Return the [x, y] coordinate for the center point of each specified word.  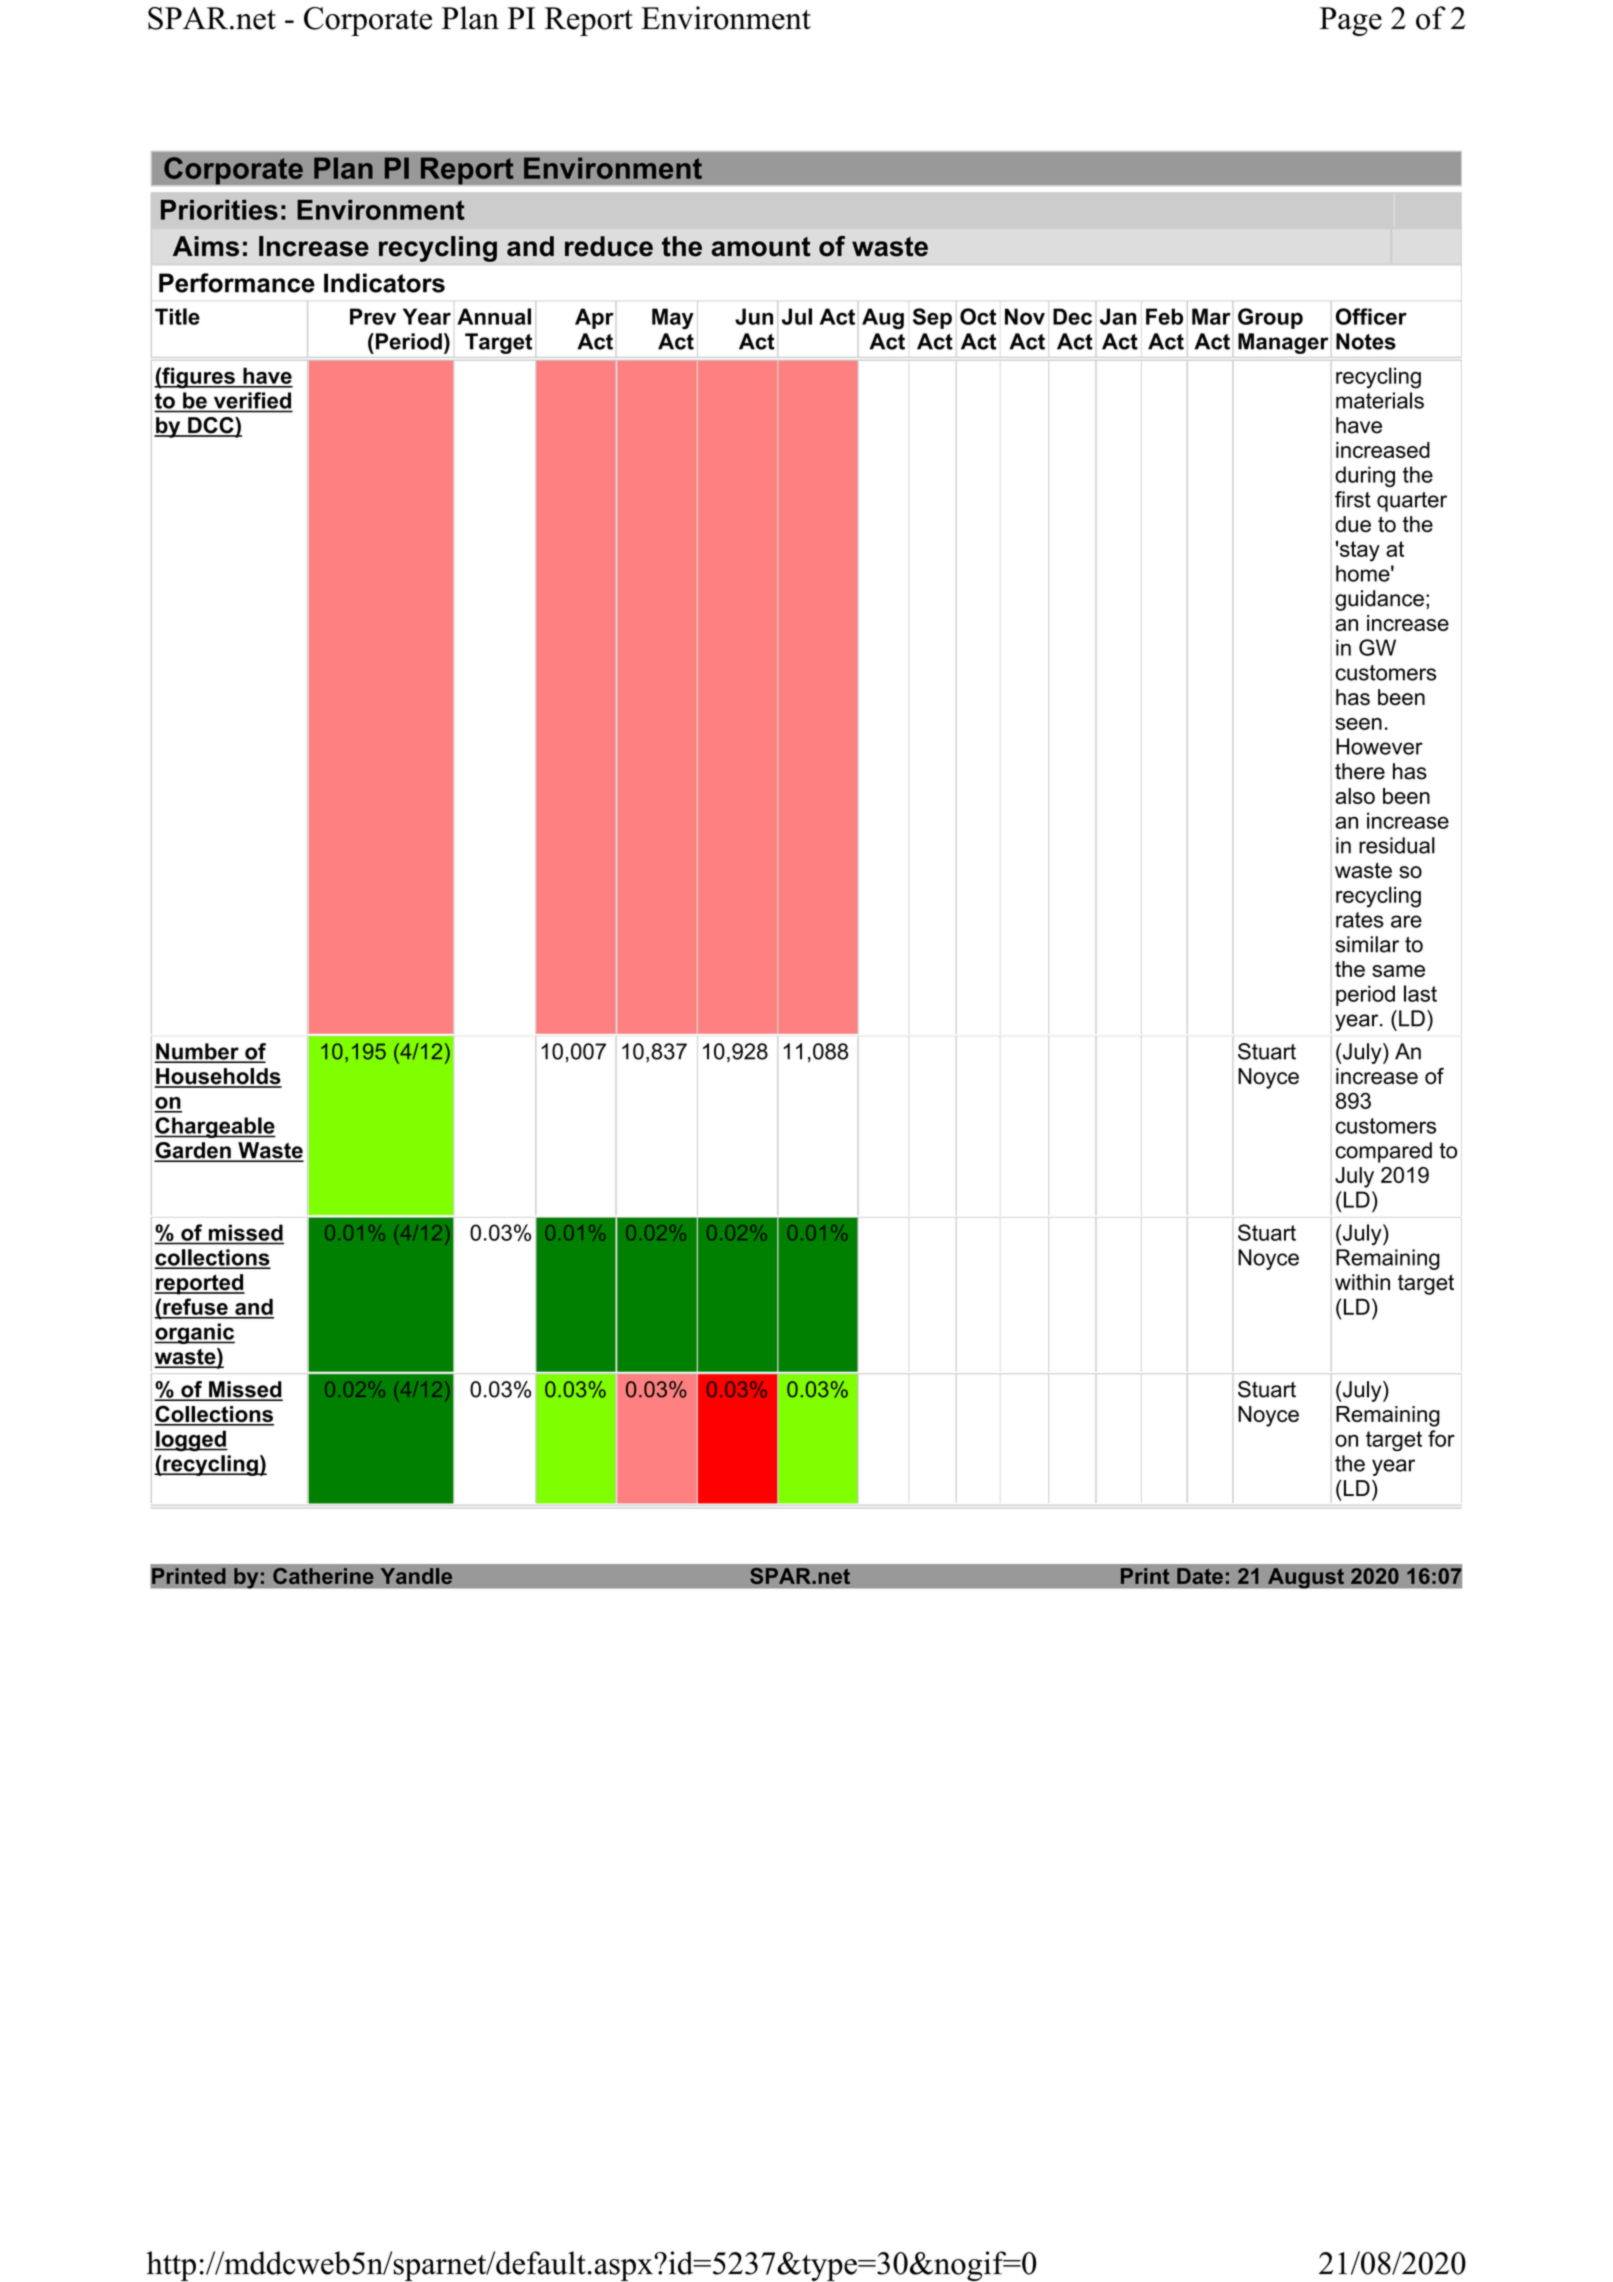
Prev [373, 316]
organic [194, 1333]
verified [252, 401]
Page [1351, 21]
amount [760, 247]
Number [198, 1052]
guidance [1379, 600]
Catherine [323, 1576]
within [1362, 1282]
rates [1360, 920]
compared [1383, 1152]
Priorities [219, 210]
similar [1367, 944]
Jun [754, 316]
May [673, 319]
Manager [1283, 343]
